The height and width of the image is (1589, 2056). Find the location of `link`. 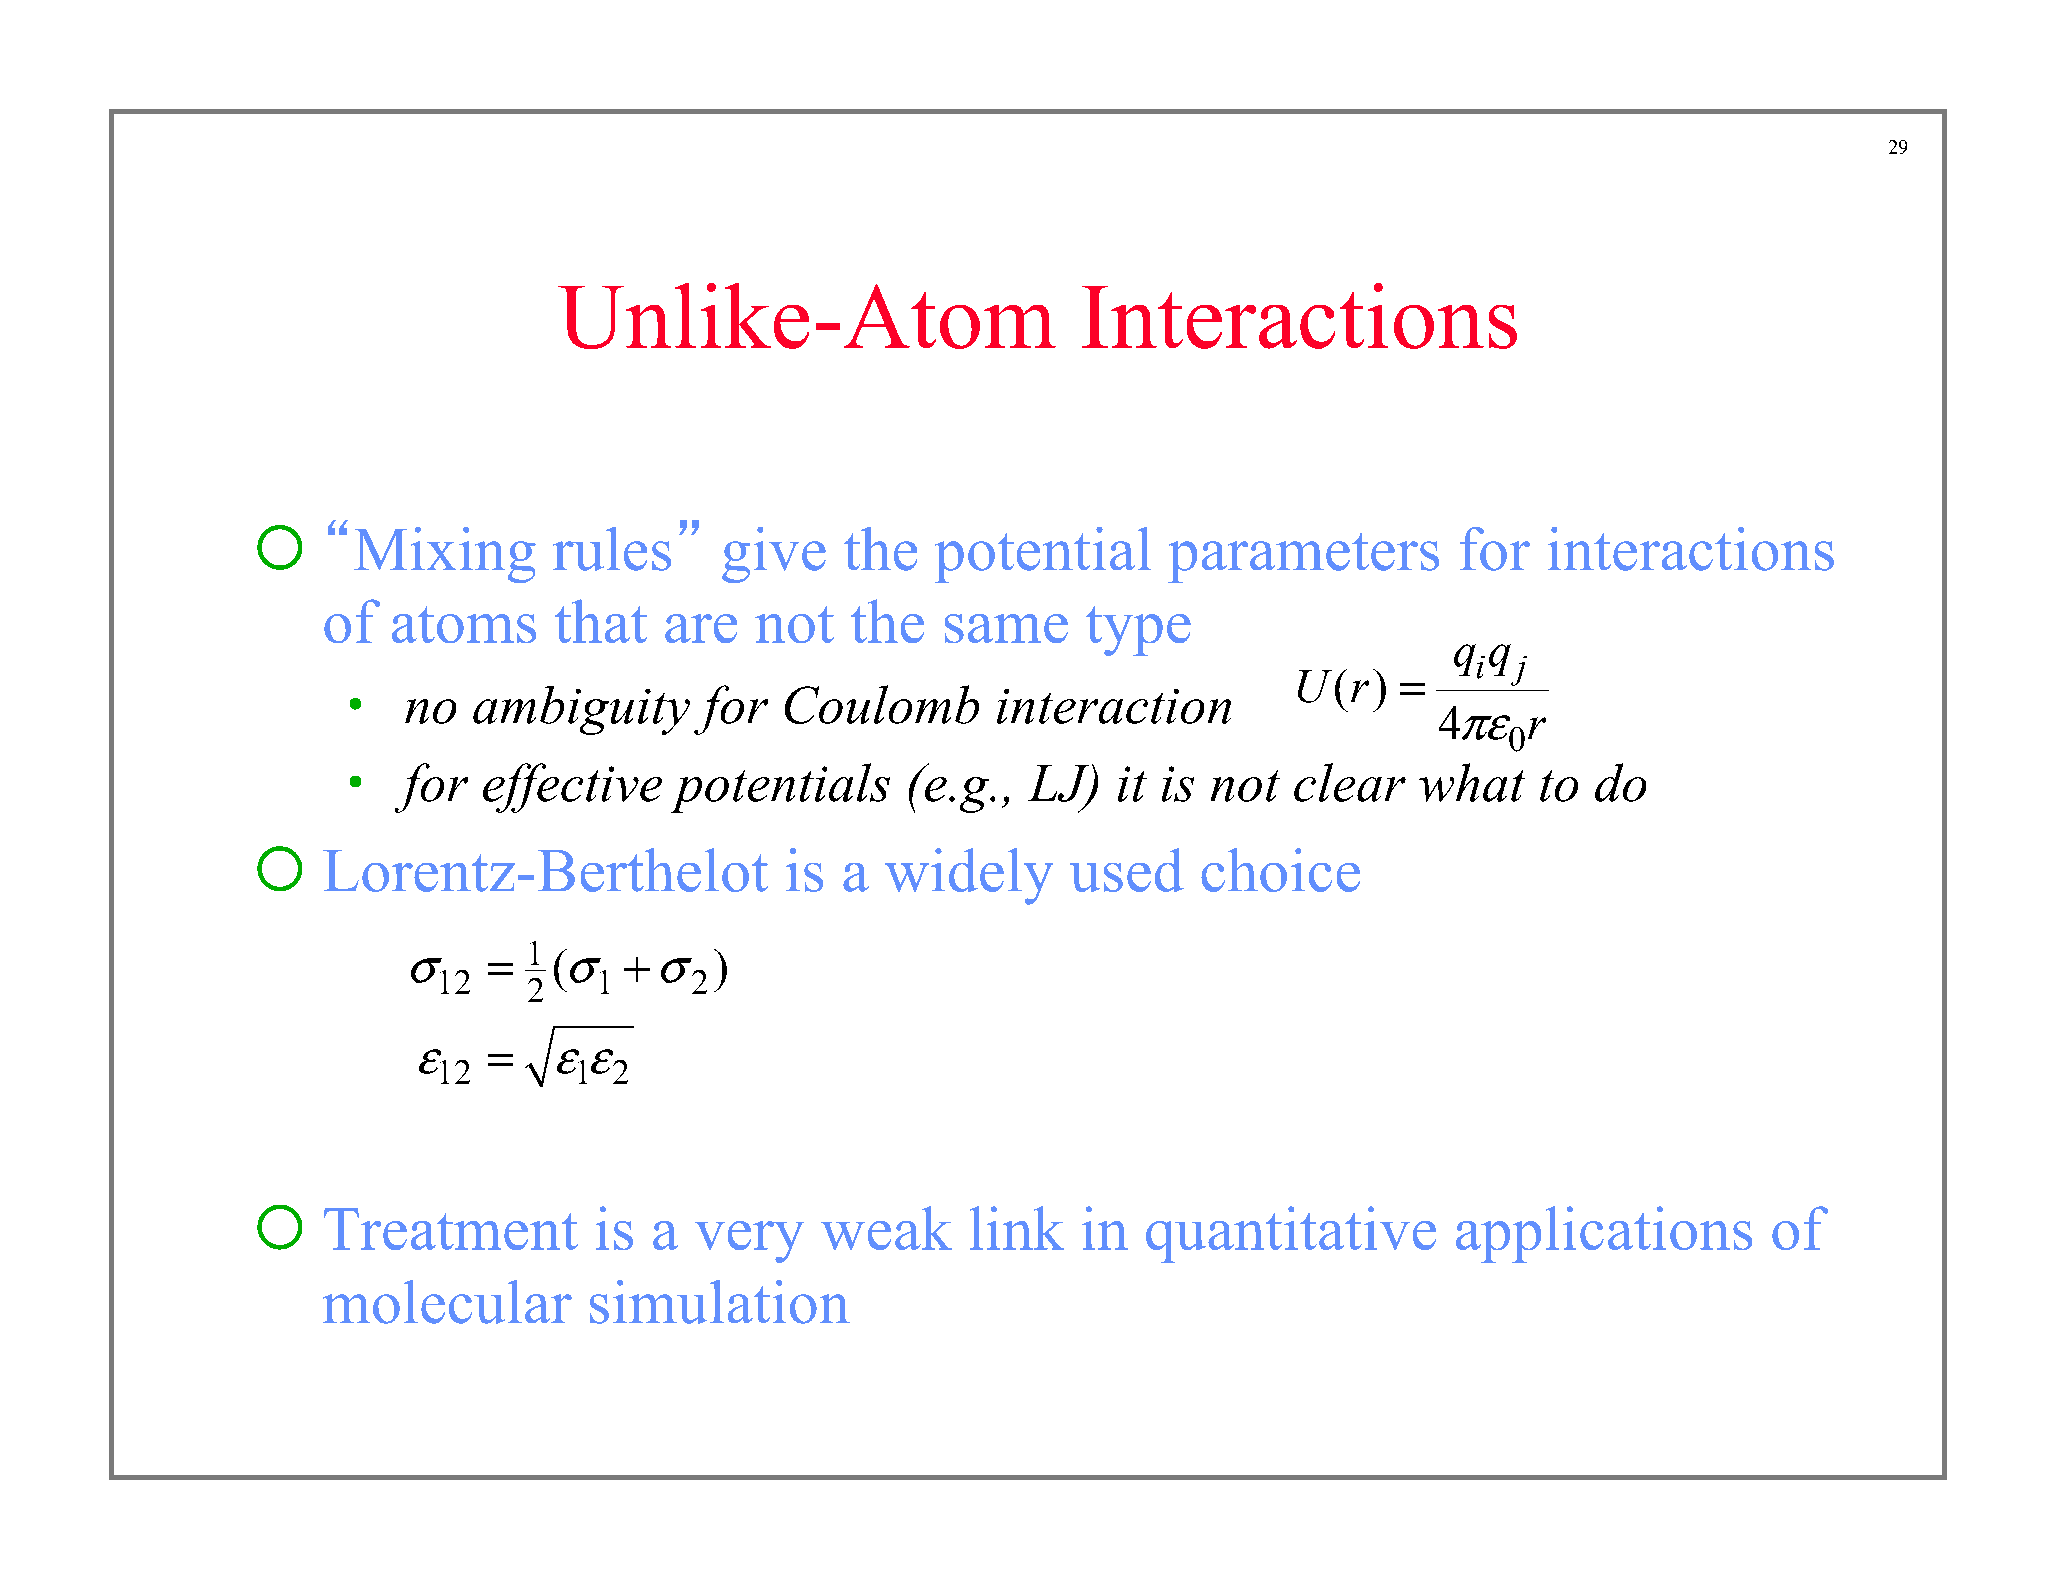

link is located at coordinates (1017, 1228).
